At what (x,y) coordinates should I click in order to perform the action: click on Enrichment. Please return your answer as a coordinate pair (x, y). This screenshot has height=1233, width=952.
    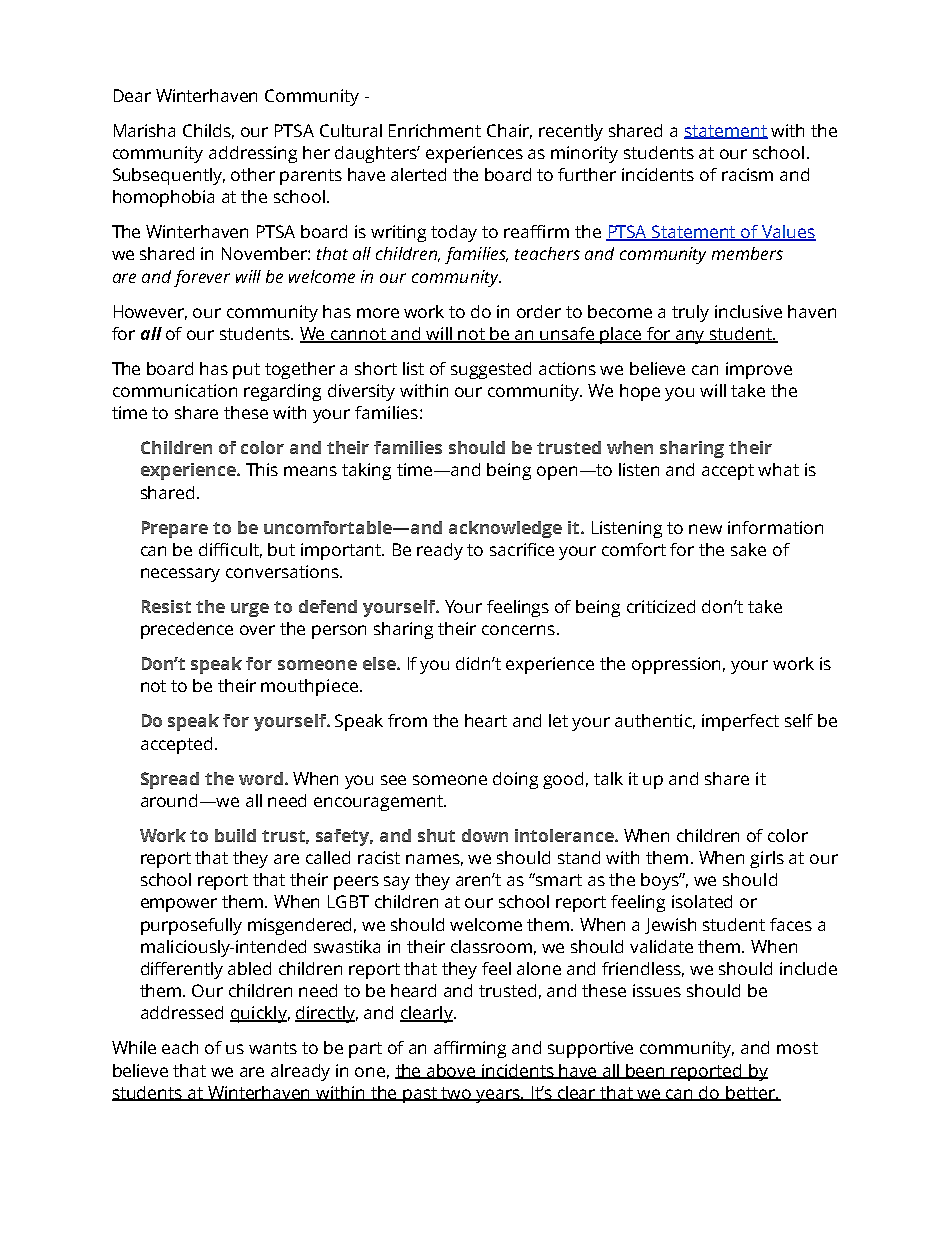
    Looking at the image, I should click on (435, 130).
